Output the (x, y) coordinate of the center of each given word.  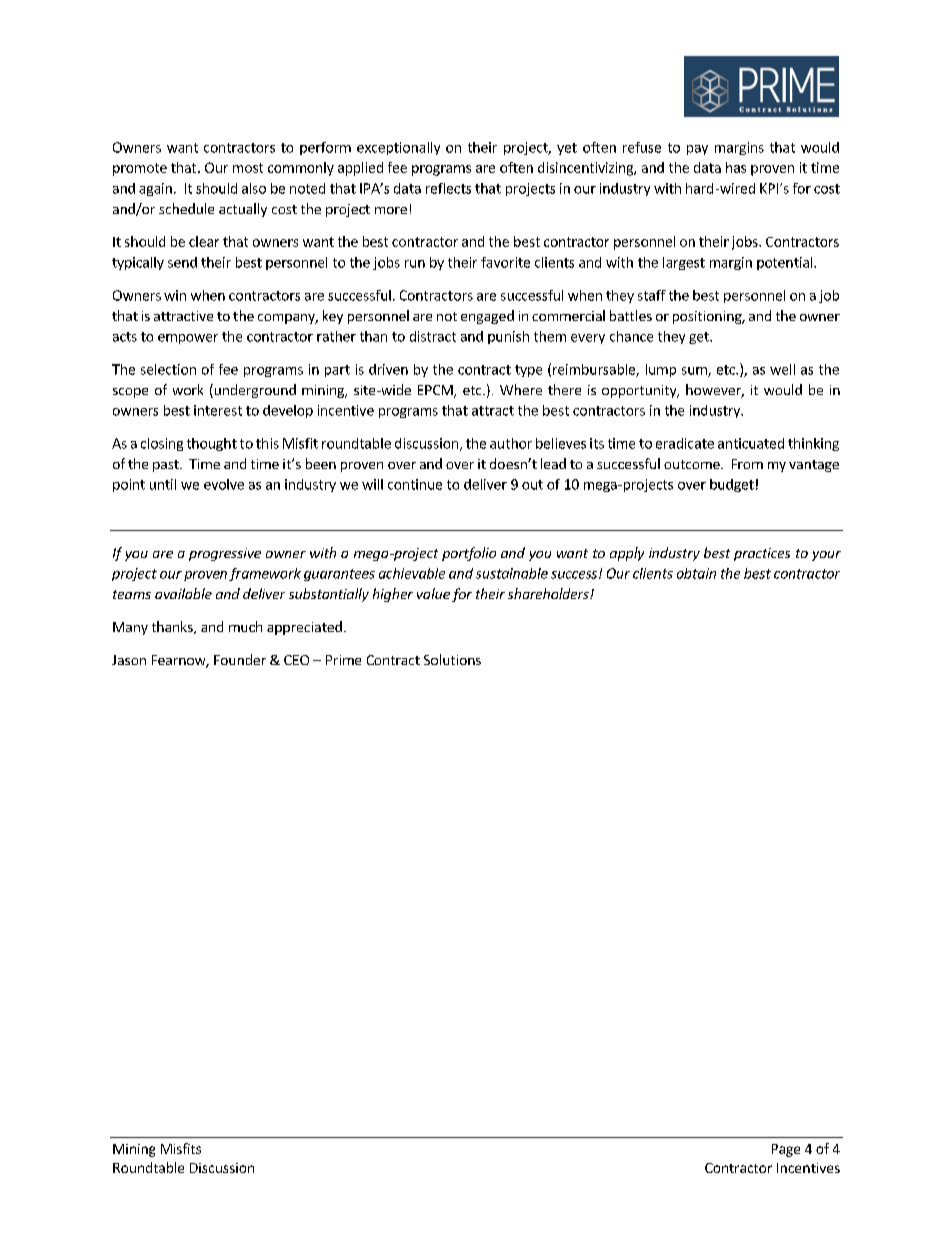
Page (786, 1150)
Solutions (452, 659)
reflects (448, 188)
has (736, 167)
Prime (343, 660)
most (248, 168)
